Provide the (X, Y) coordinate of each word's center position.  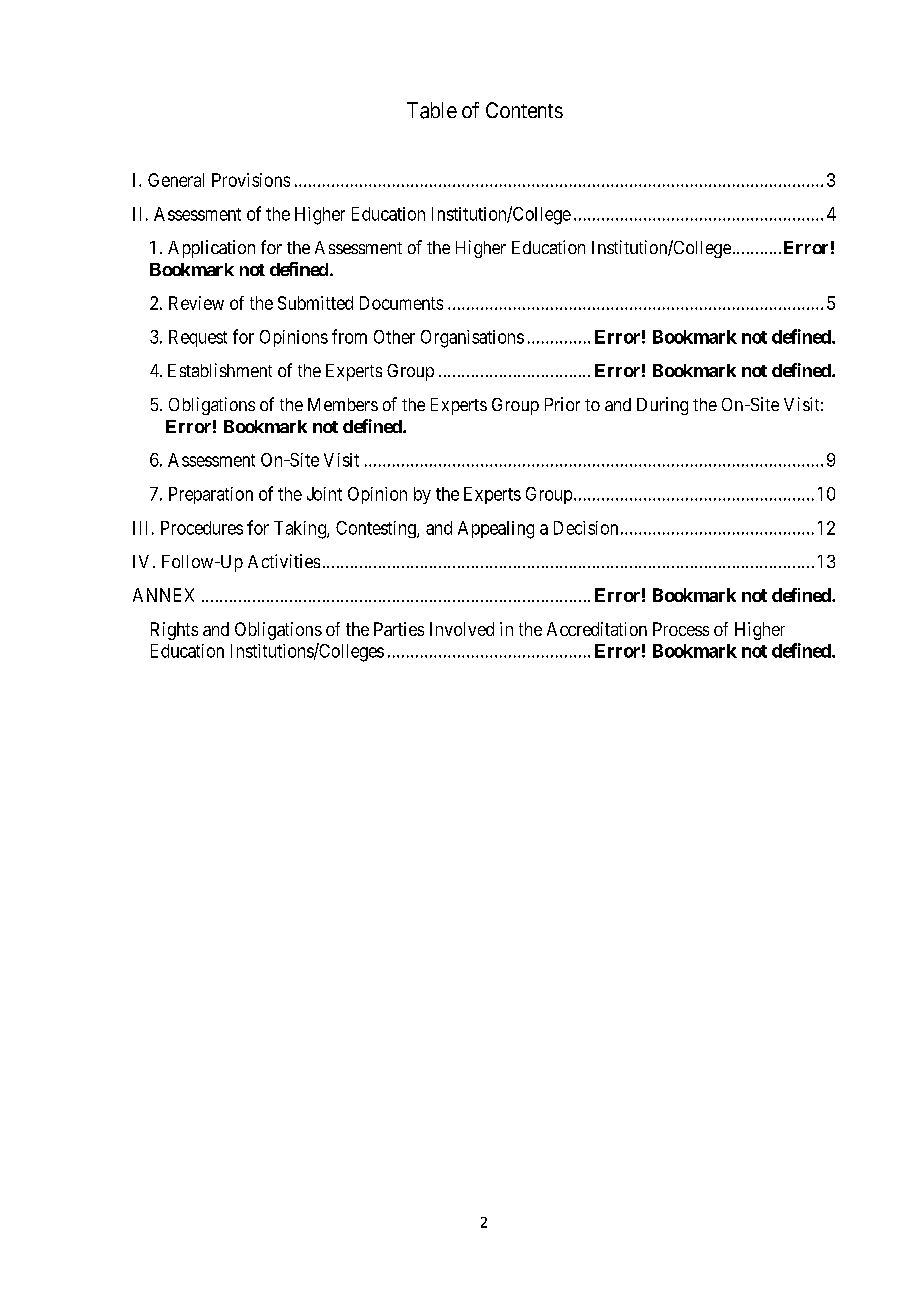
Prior (562, 404)
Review (196, 303)
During (662, 406)
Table (432, 110)
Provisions (251, 180)
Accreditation (597, 629)
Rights (174, 631)
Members (343, 404)
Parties (399, 629)
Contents (524, 110)
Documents (401, 303)
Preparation (211, 495)
